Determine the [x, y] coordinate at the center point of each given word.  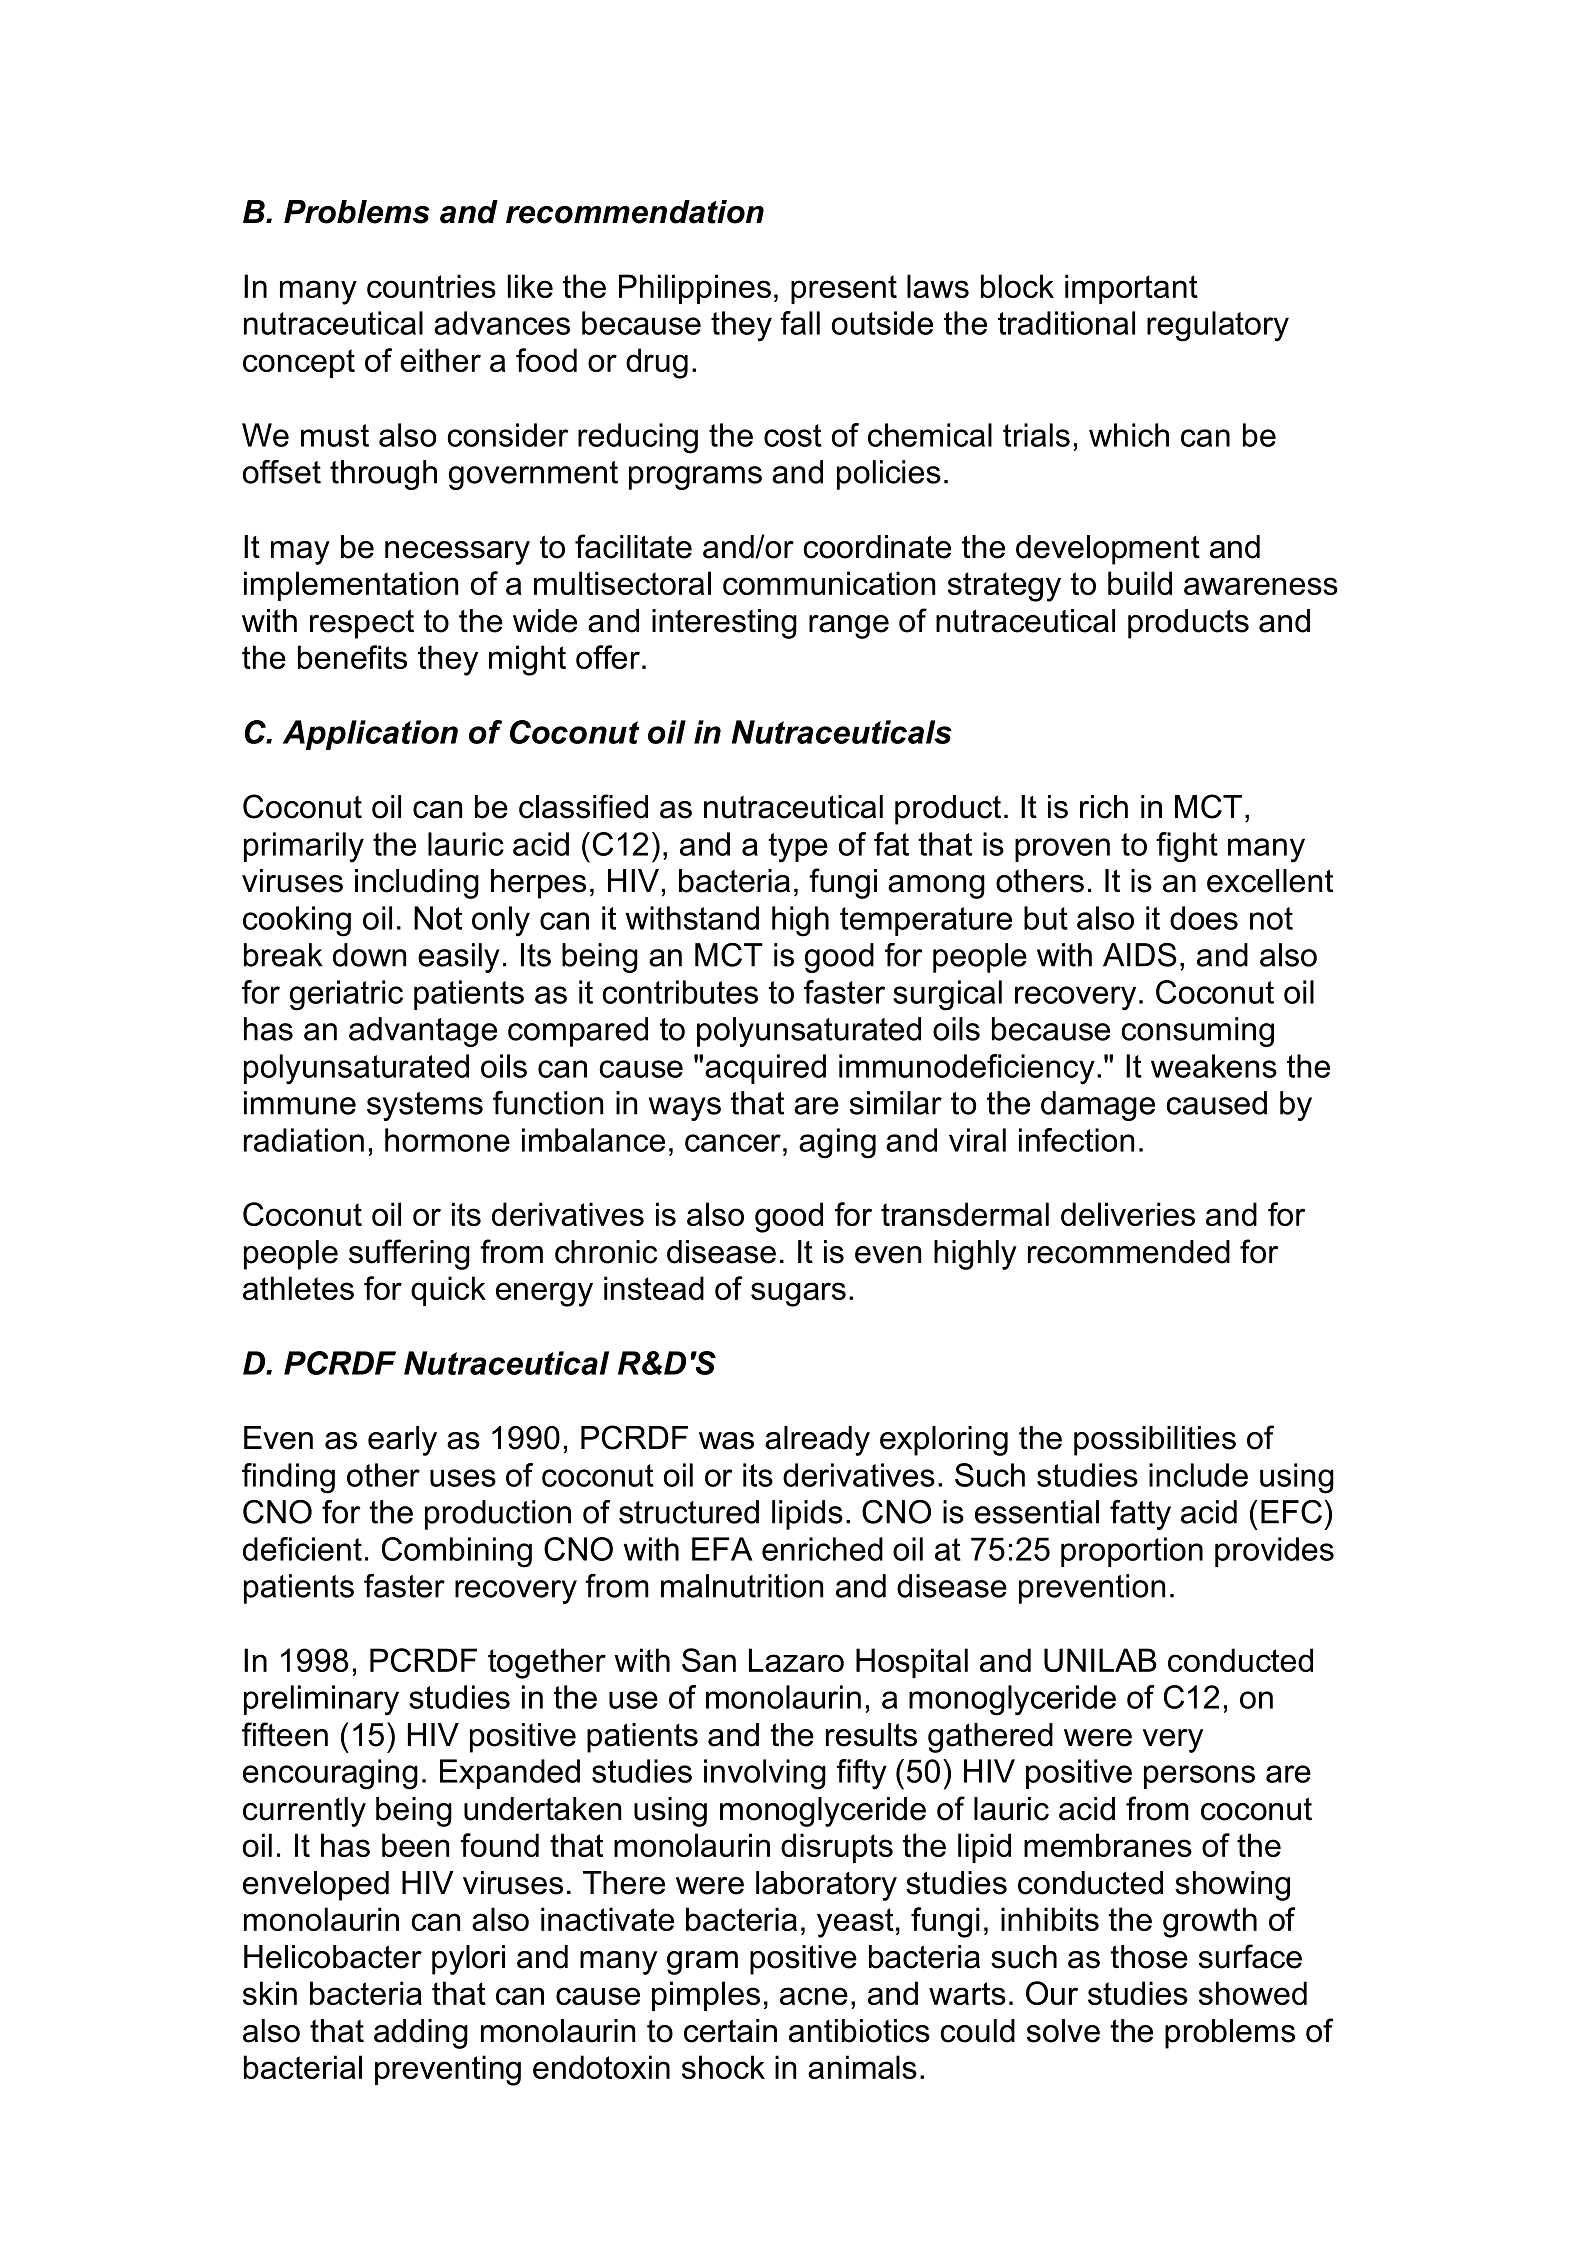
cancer [733, 1143]
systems [425, 1106]
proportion [1132, 1552]
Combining [457, 1552]
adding [421, 2034]
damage [1098, 1106]
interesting [724, 624]
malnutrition [742, 1586]
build [1140, 583]
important [1131, 289]
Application [370, 735]
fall [800, 323]
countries [431, 286]
